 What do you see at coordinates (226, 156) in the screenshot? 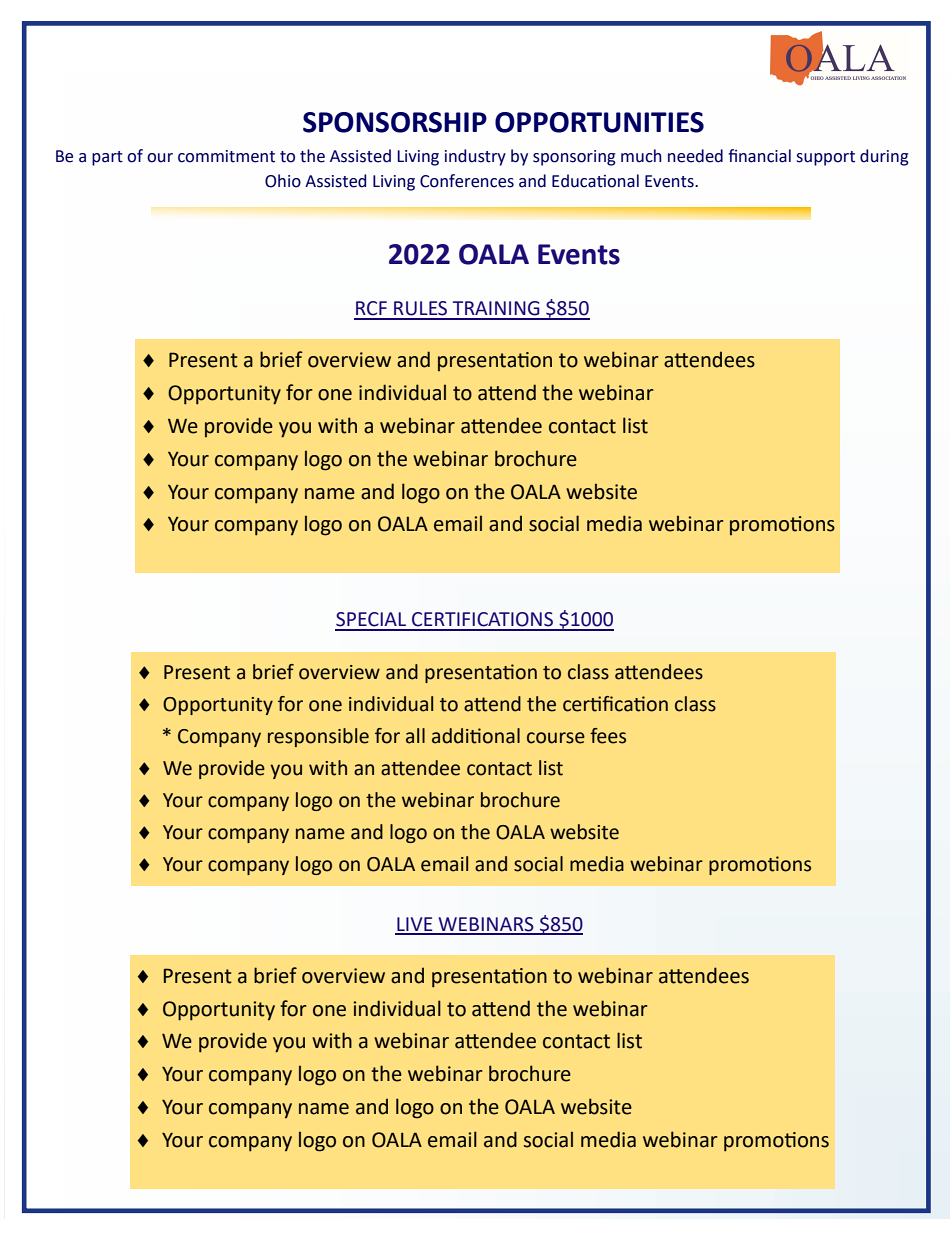
I see `commitment` at bounding box center [226, 156].
